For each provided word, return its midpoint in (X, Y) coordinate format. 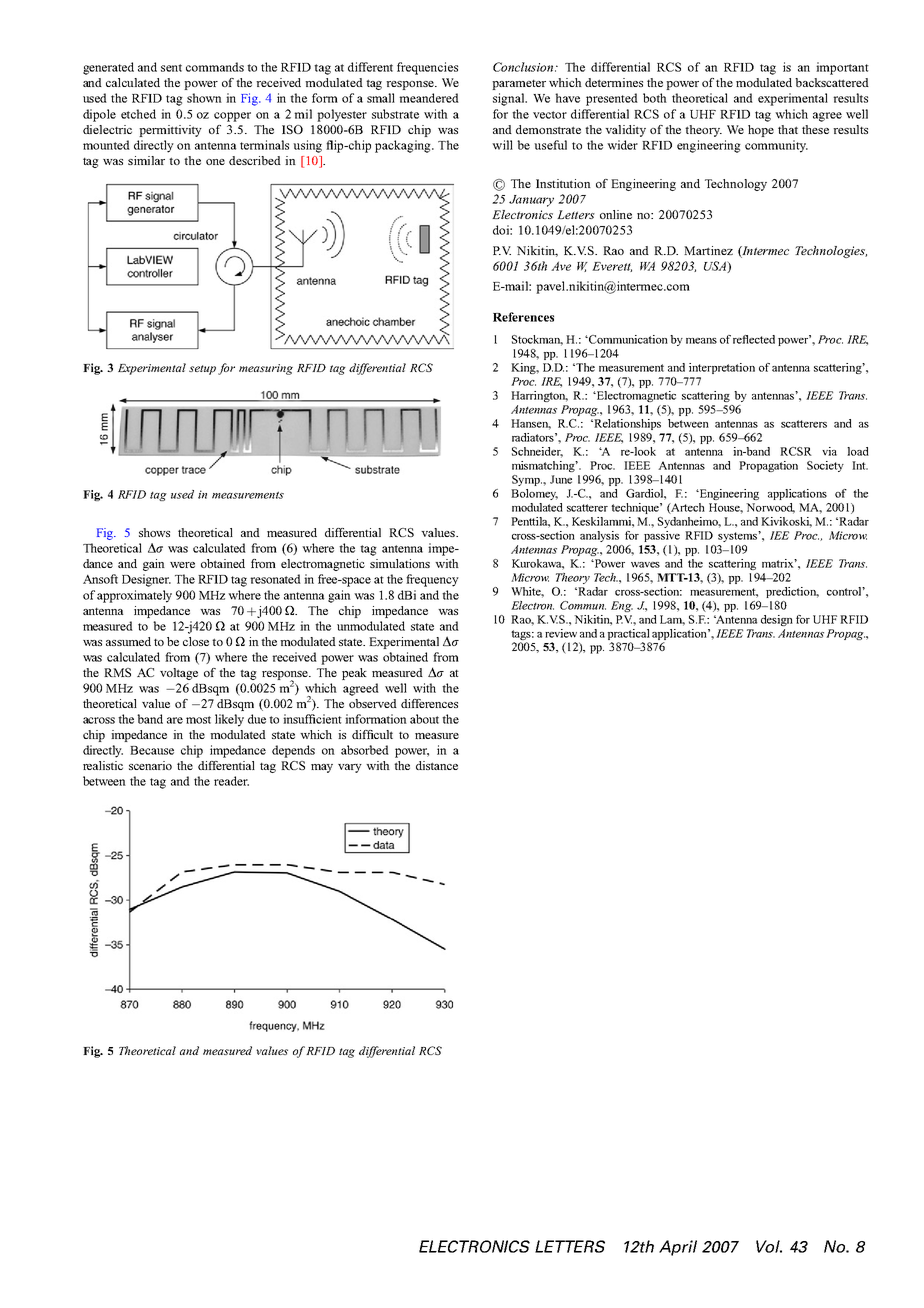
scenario (150, 765)
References (523, 317)
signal (510, 99)
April (678, 1248)
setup (202, 370)
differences (429, 703)
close (196, 641)
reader (231, 781)
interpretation (722, 368)
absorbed (365, 750)
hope (761, 131)
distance (437, 765)
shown (204, 98)
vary (350, 768)
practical (629, 634)
